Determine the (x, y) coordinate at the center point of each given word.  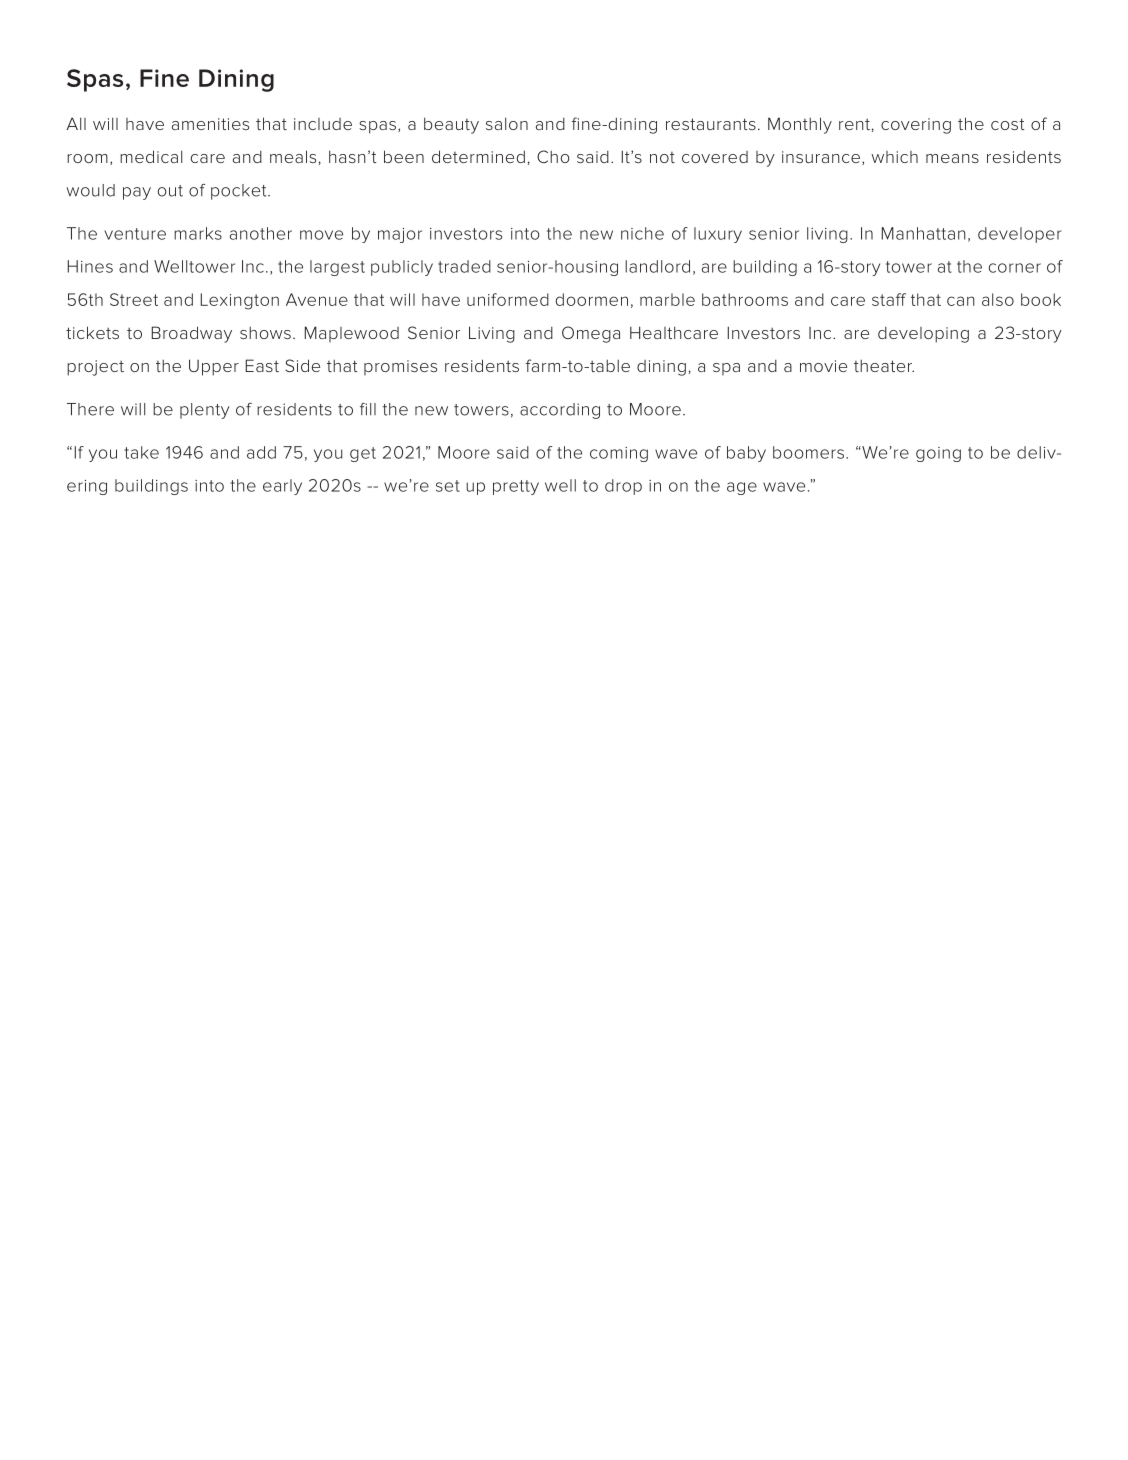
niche (642, 233)
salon (507, 123)
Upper (214, 367)
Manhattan (923, 233)
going (938, 454)
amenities (210, 124)
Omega (591, 334)
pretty (516, 487)
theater (884, 366)
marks (198, 233)
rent (854, 124)
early (282, 487)
